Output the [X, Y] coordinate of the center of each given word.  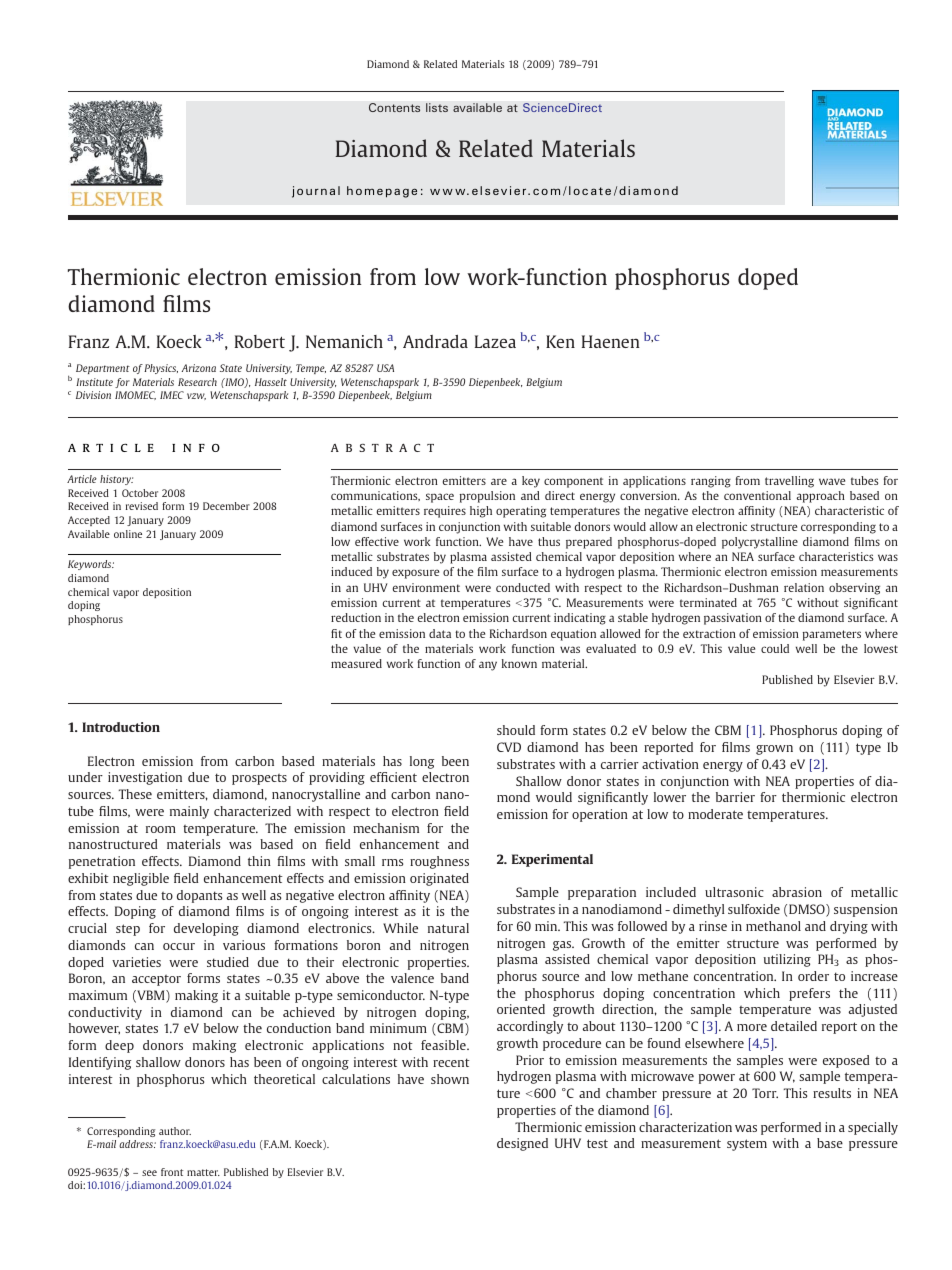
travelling [789, 482]
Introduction [121, 727]
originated [439, 879]
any [488, 666]
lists [437, 107]
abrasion [797, 892]
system [747, 1145]
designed [522, 1144]
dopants [199, 896]
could [775, 648]
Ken [560, 341]
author [175, 1131]
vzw [196, 396]
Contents [394, 107]
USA [385, 368]
